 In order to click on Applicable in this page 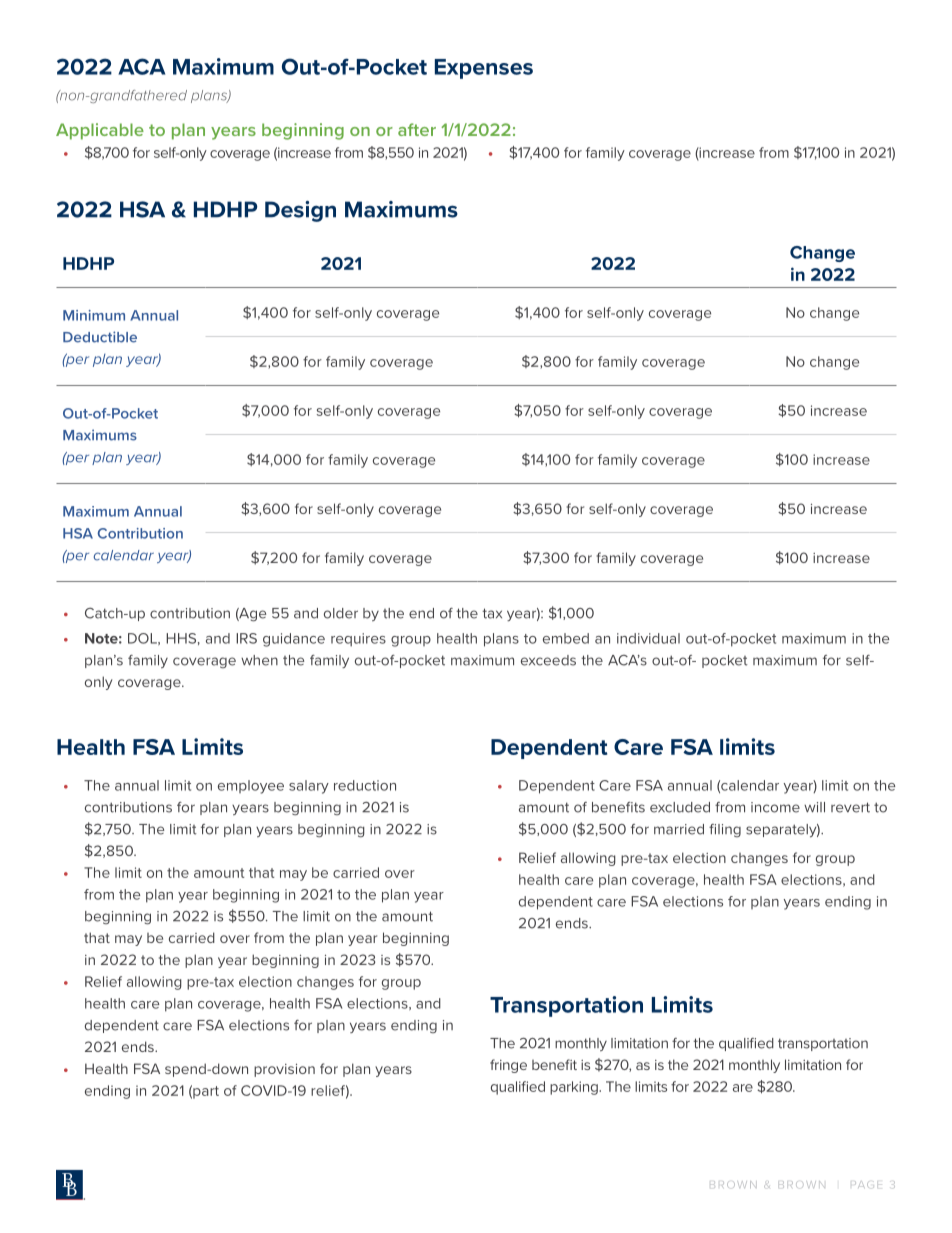, I will do `click(100, 131)`.
